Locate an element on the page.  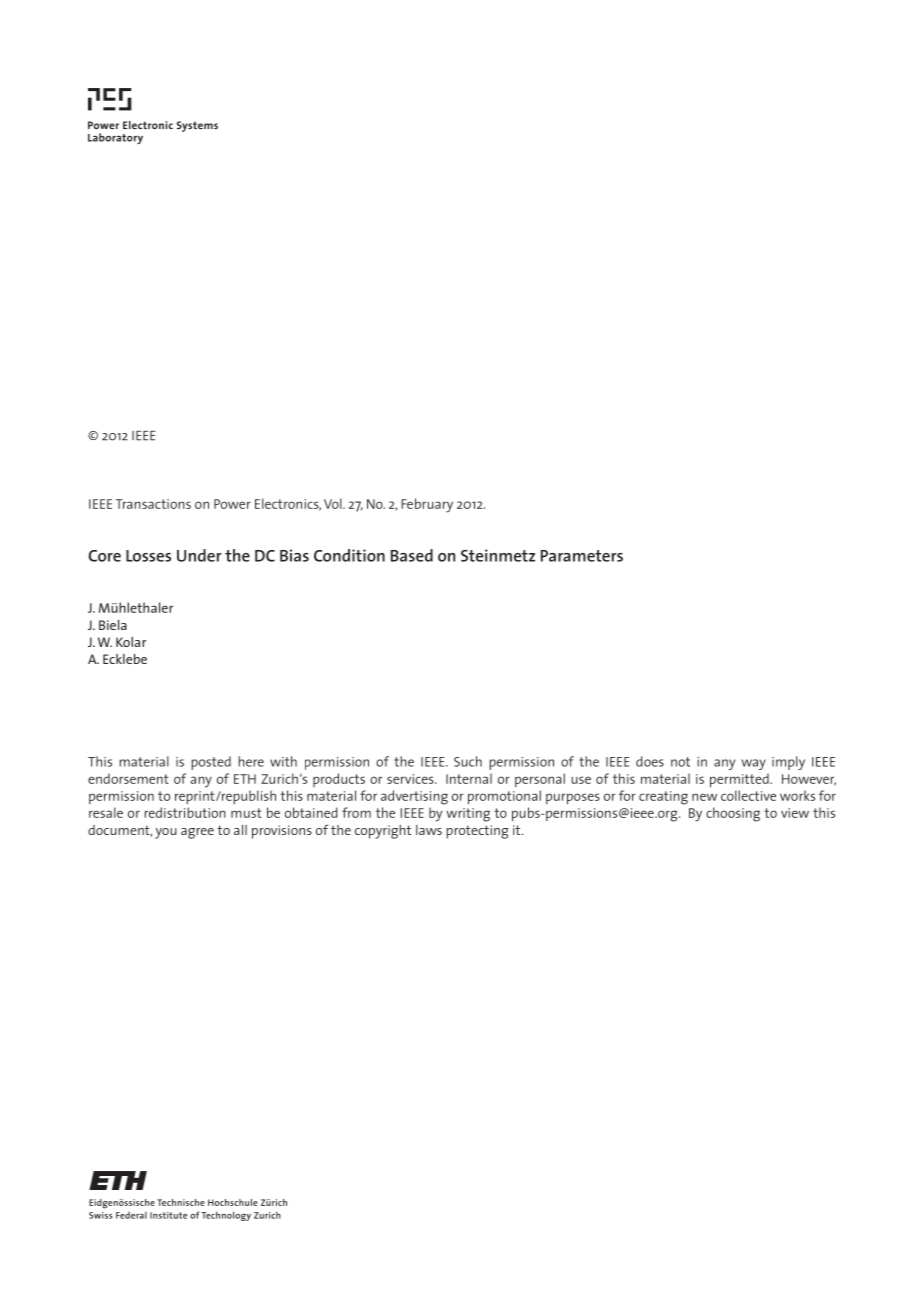
Under is located at coordinates (199, 555).
